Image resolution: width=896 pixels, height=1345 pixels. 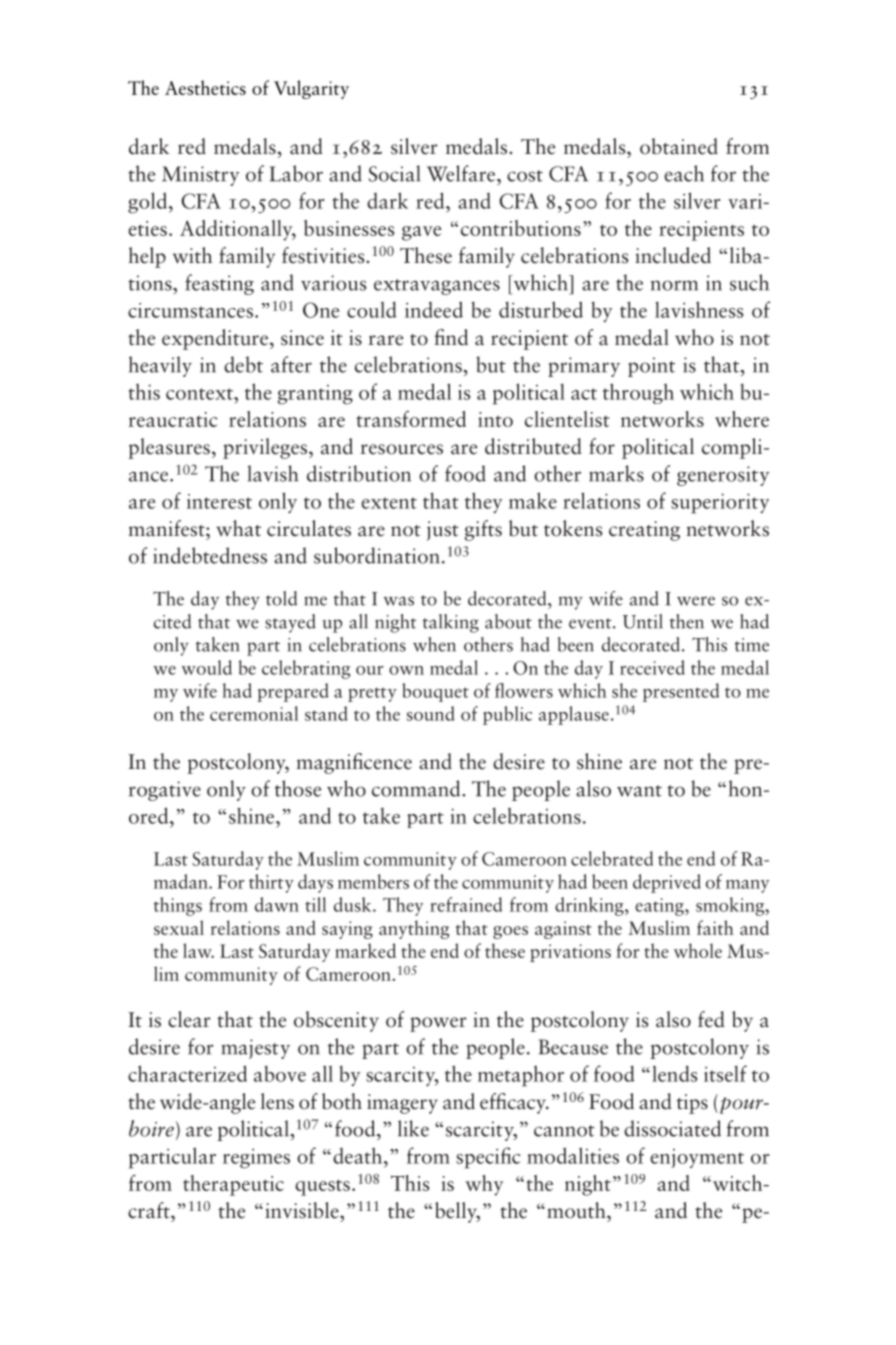 I want to click on want, so click(x=639, y=791).
